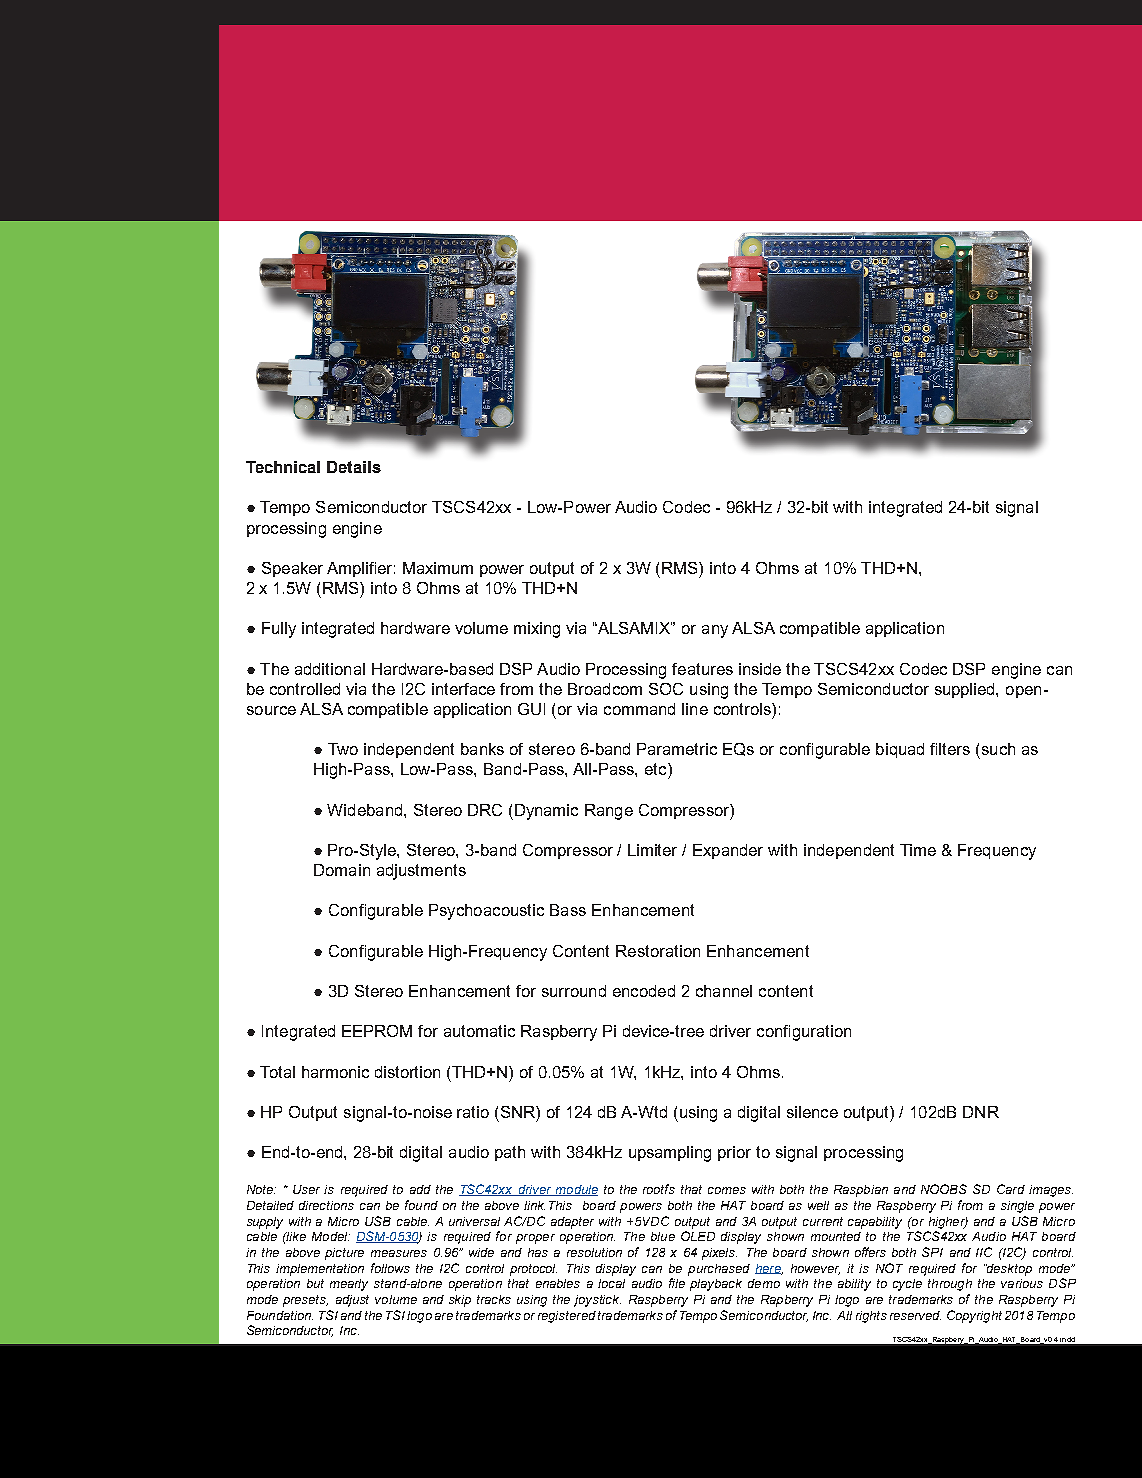 Image resolution: width=1142 pixels, height=1478 pixels. Describe the element at coordinates (670, 1154) in the image. I see `upsampling` at that location.
